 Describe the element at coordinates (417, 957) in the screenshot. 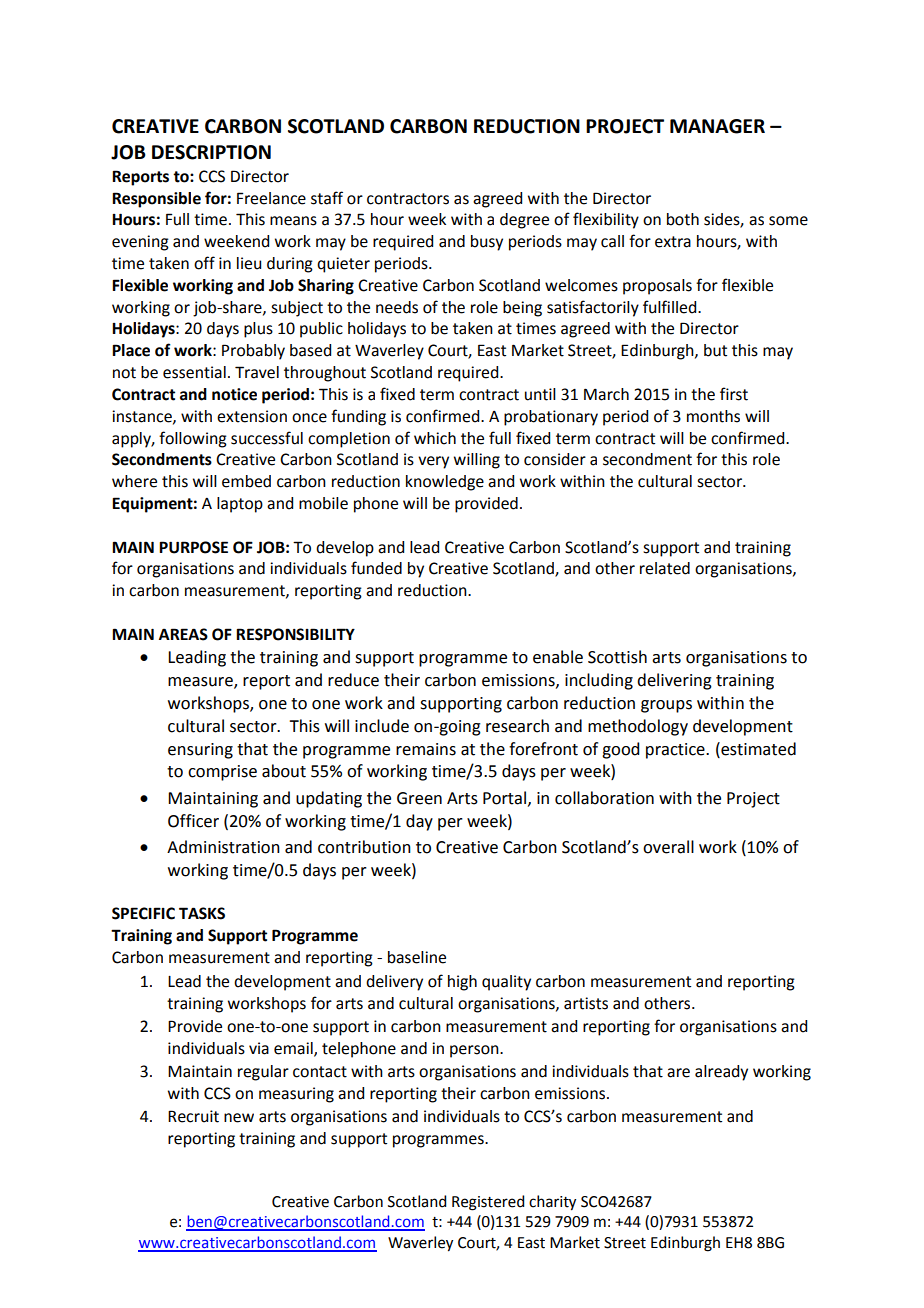

I see `baseline` at that location.
